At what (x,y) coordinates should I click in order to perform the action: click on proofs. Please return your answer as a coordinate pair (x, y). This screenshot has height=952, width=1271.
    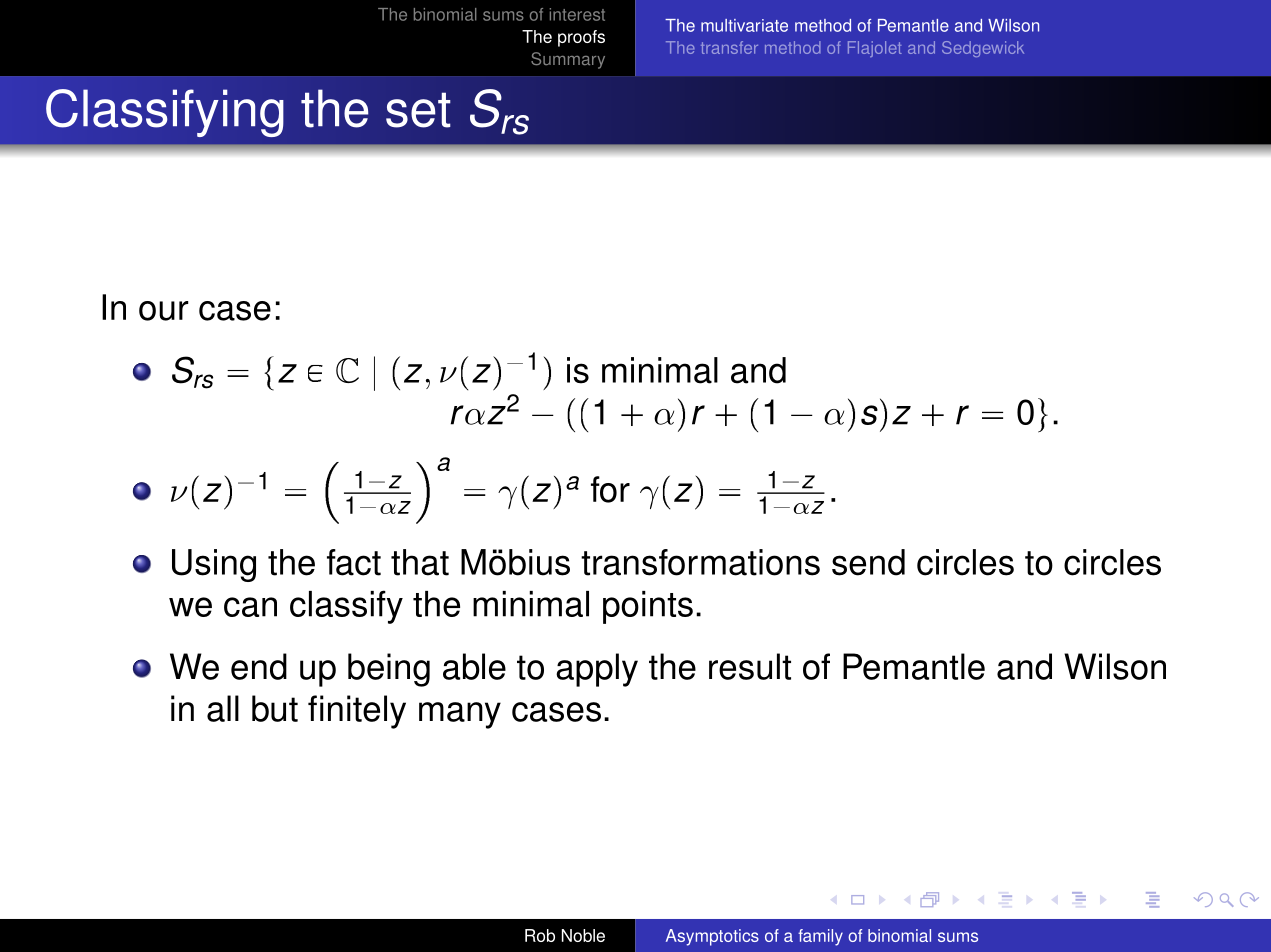
    Looking at the image, I should click on (581, 38).
